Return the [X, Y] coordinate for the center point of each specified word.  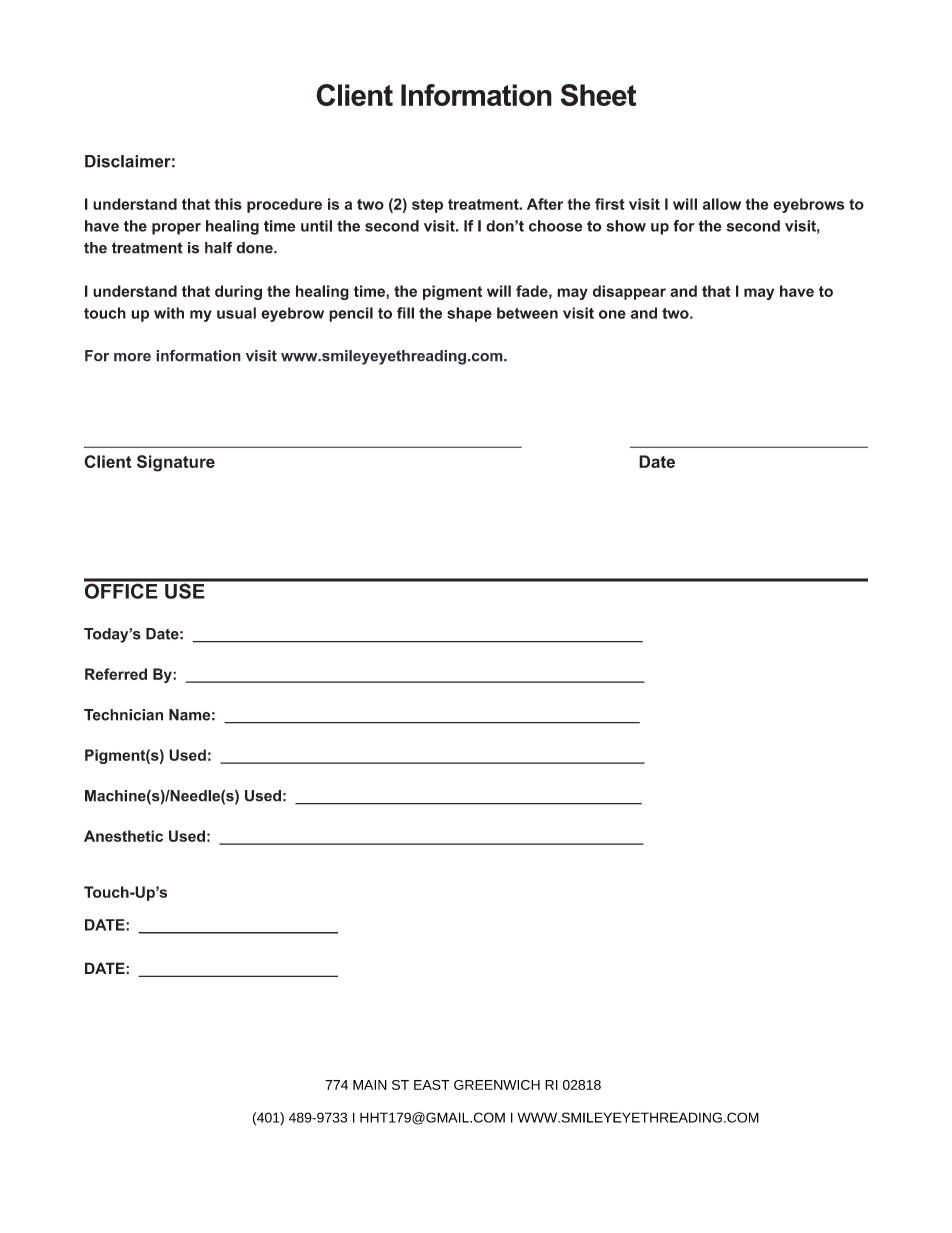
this [228, 204]
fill [405, 313]
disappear [629, 292]
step [427, 206]
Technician [123, 715]
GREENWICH [497, 1085]
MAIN [370, 1085]
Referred [116, 674]
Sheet [598, 95]
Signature [176, 463]
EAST [432, 1085]
